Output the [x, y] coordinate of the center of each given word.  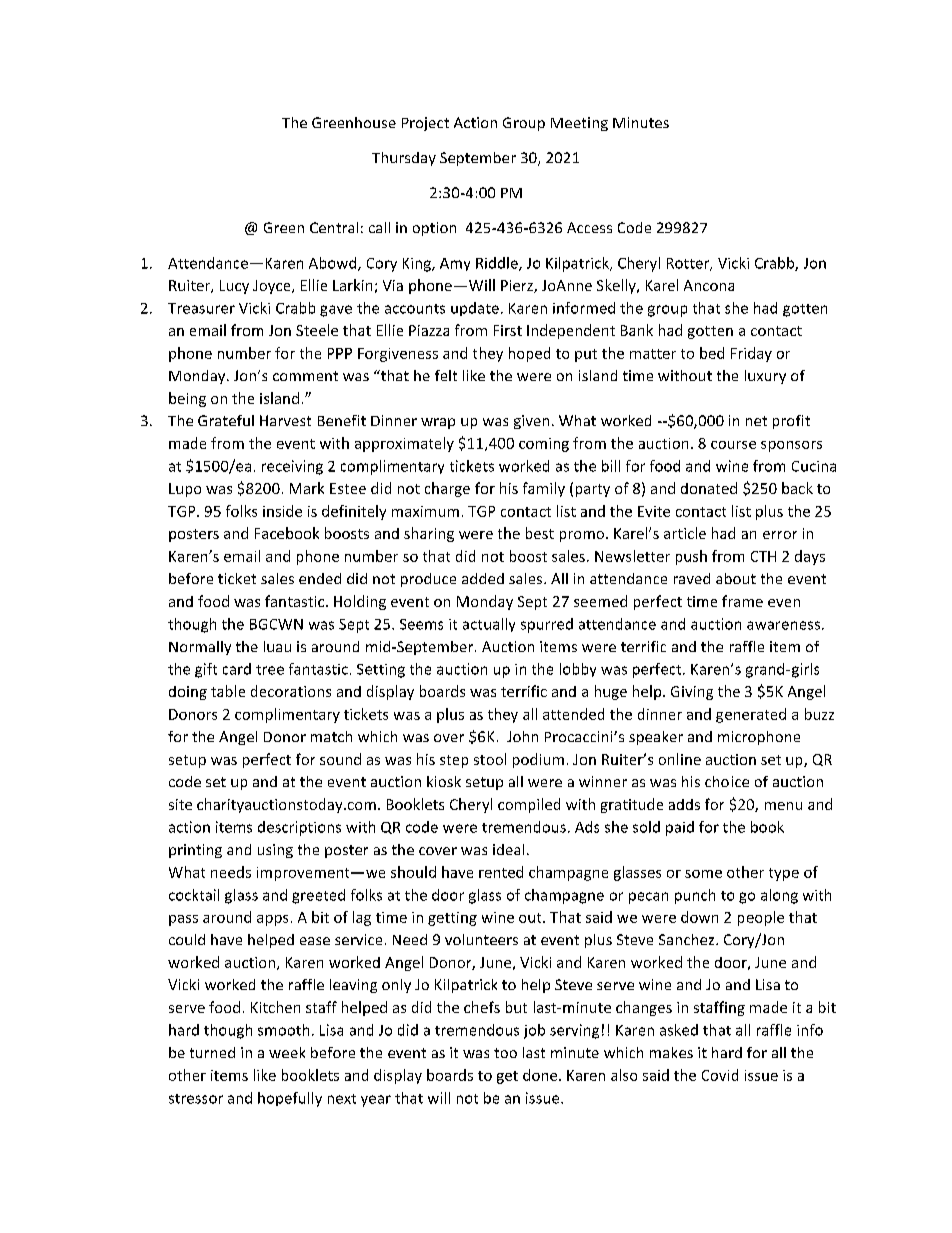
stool [490, 759]
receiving [292, 467]
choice [727, 781]
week [287, 1052]
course [733, 445]
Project [425, 124]
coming [544, 445]
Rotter [689, 264]
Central [334, 227]
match [331, 736]
